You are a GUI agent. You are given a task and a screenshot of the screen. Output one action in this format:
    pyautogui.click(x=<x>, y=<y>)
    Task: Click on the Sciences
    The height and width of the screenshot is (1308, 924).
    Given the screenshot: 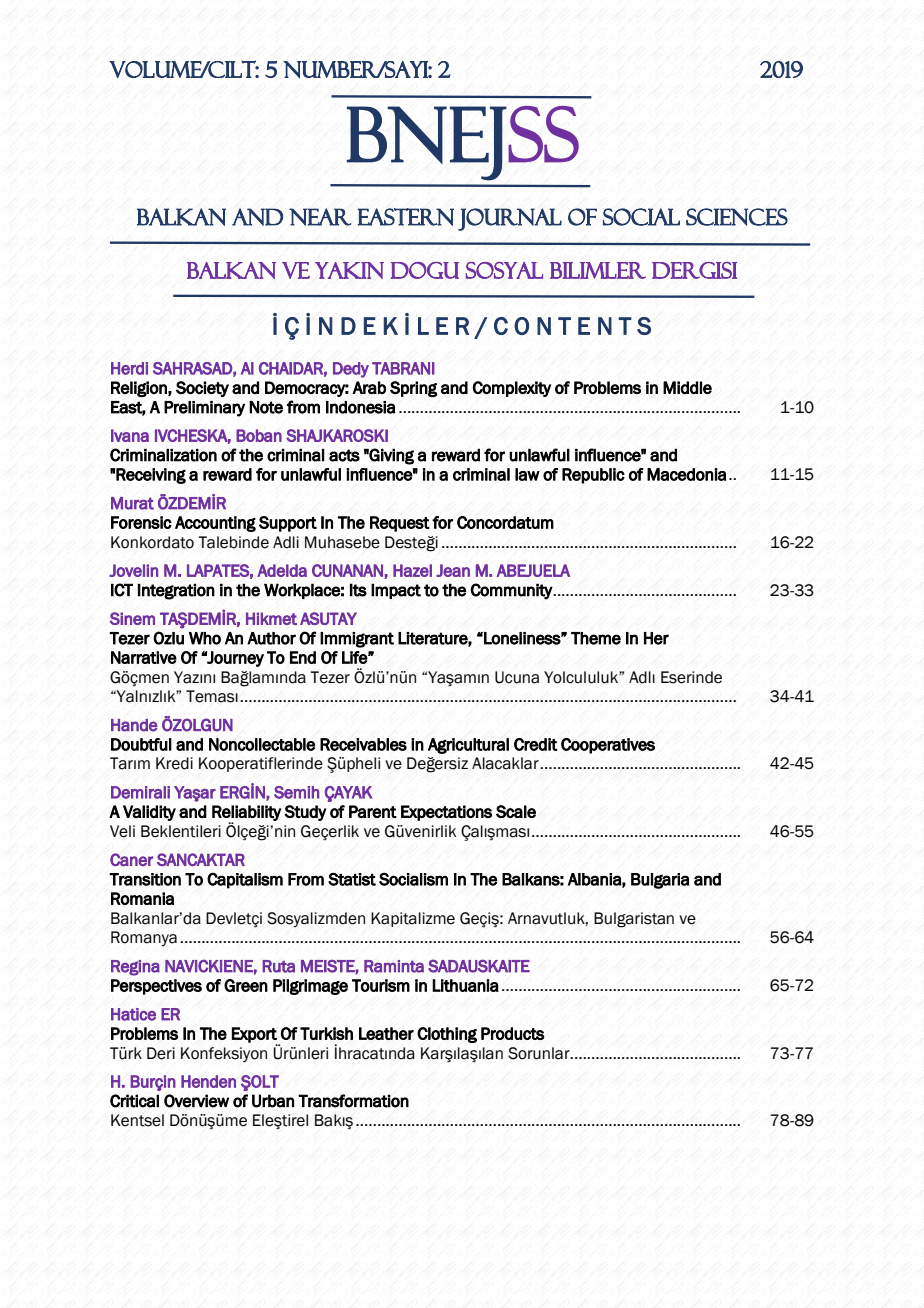 What is the action you would take?
    pyautogui.click(x=737, y=217)
